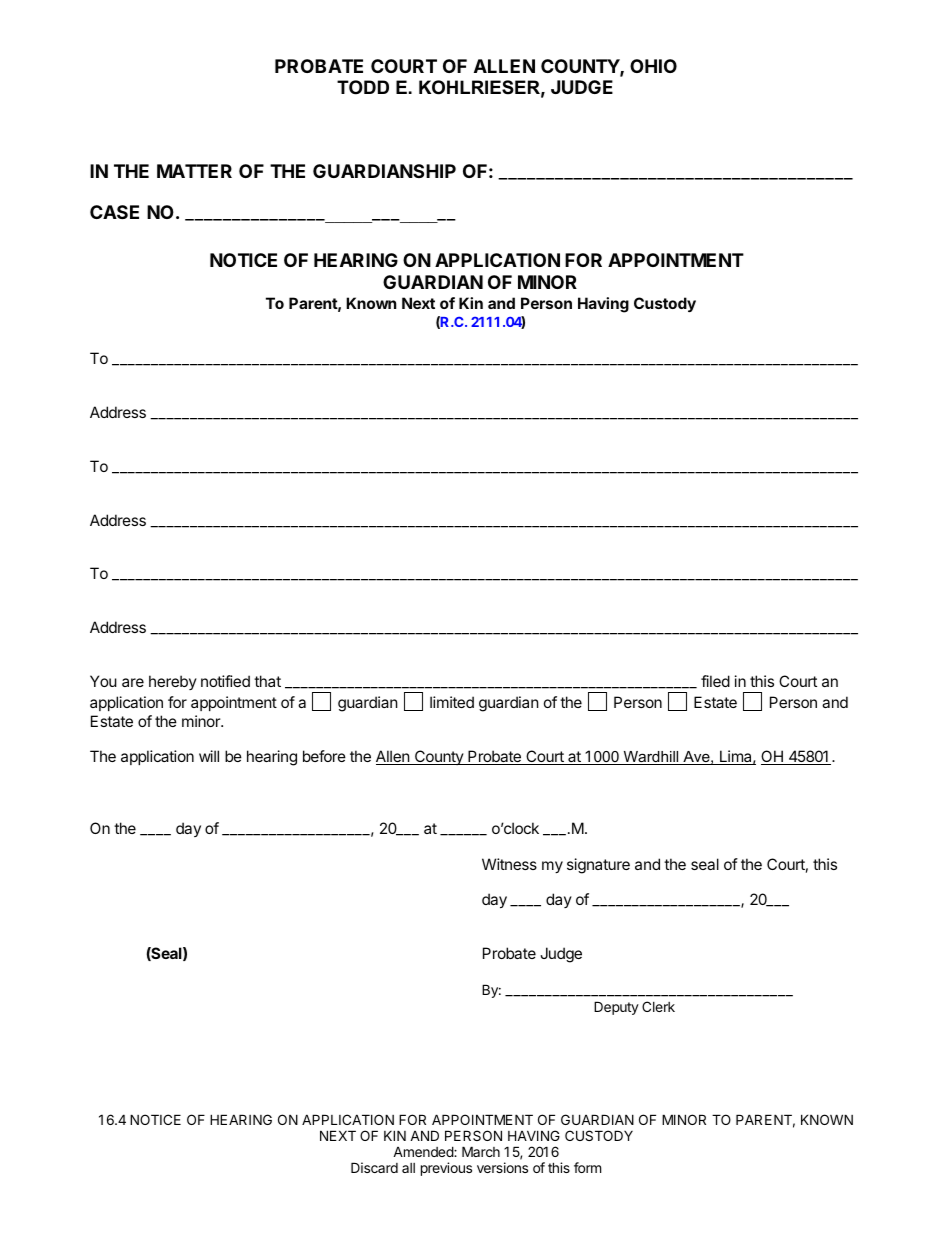 This screenshot has height=1233, width=952. Describe the element at coordinates (658, 1006) in the screenshot. I see `Clerk` at that location.
